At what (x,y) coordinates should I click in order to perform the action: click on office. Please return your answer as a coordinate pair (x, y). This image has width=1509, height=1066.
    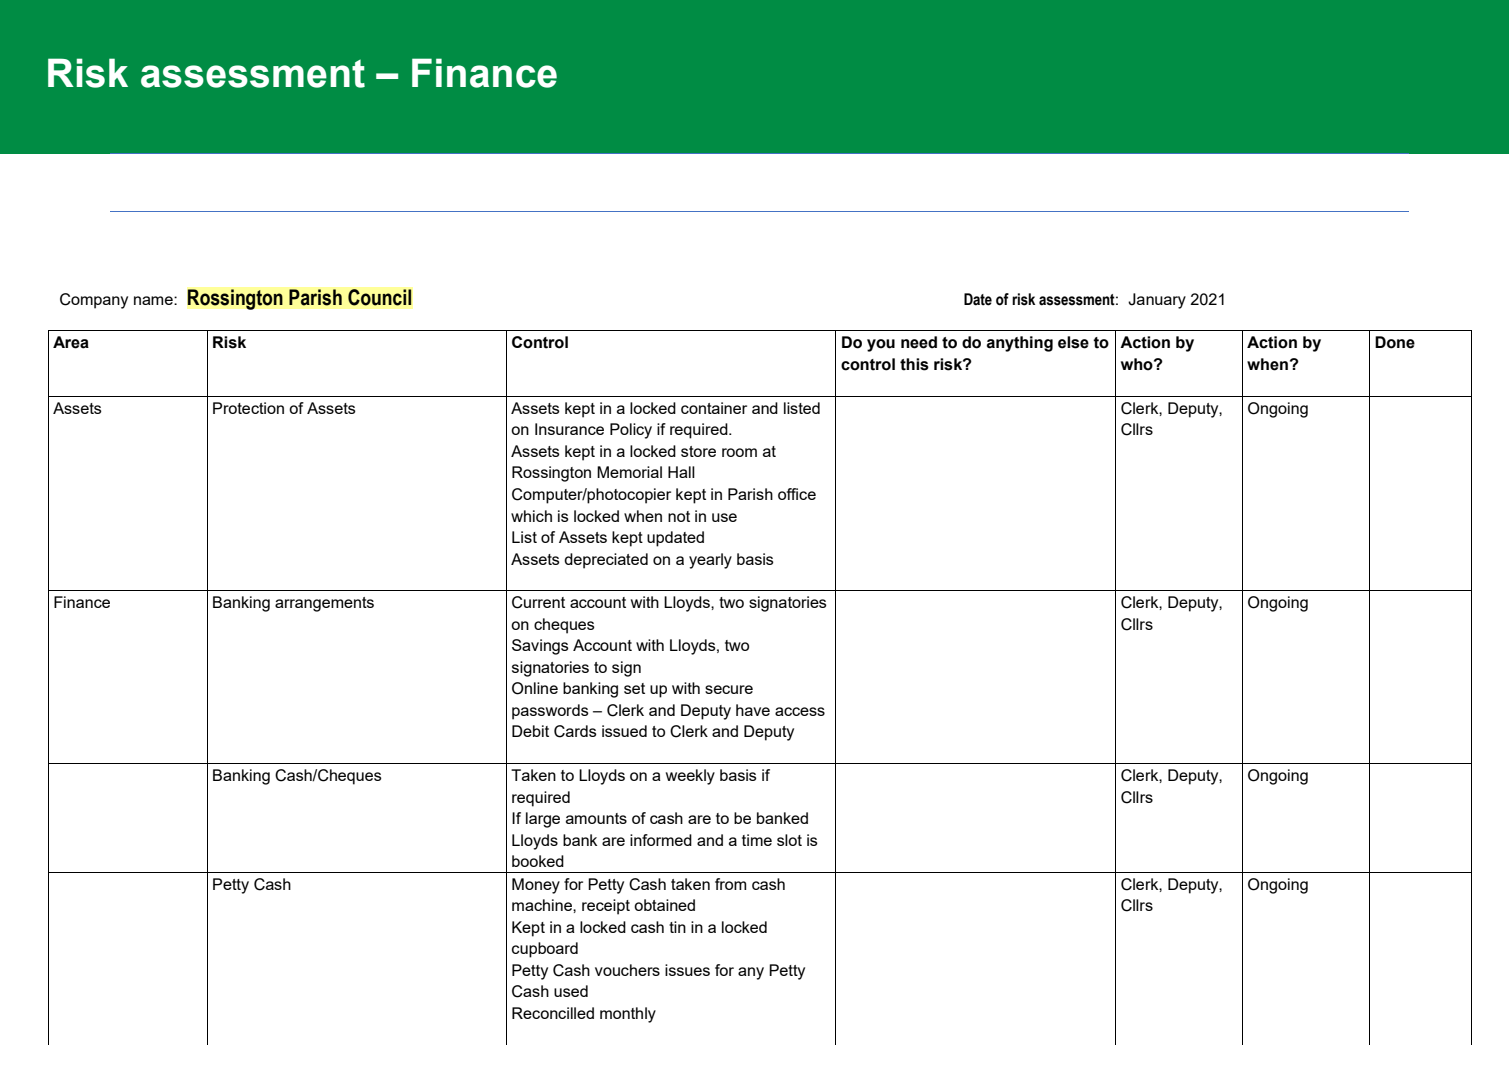
    Looking at the image, I should click on (797, 494).
